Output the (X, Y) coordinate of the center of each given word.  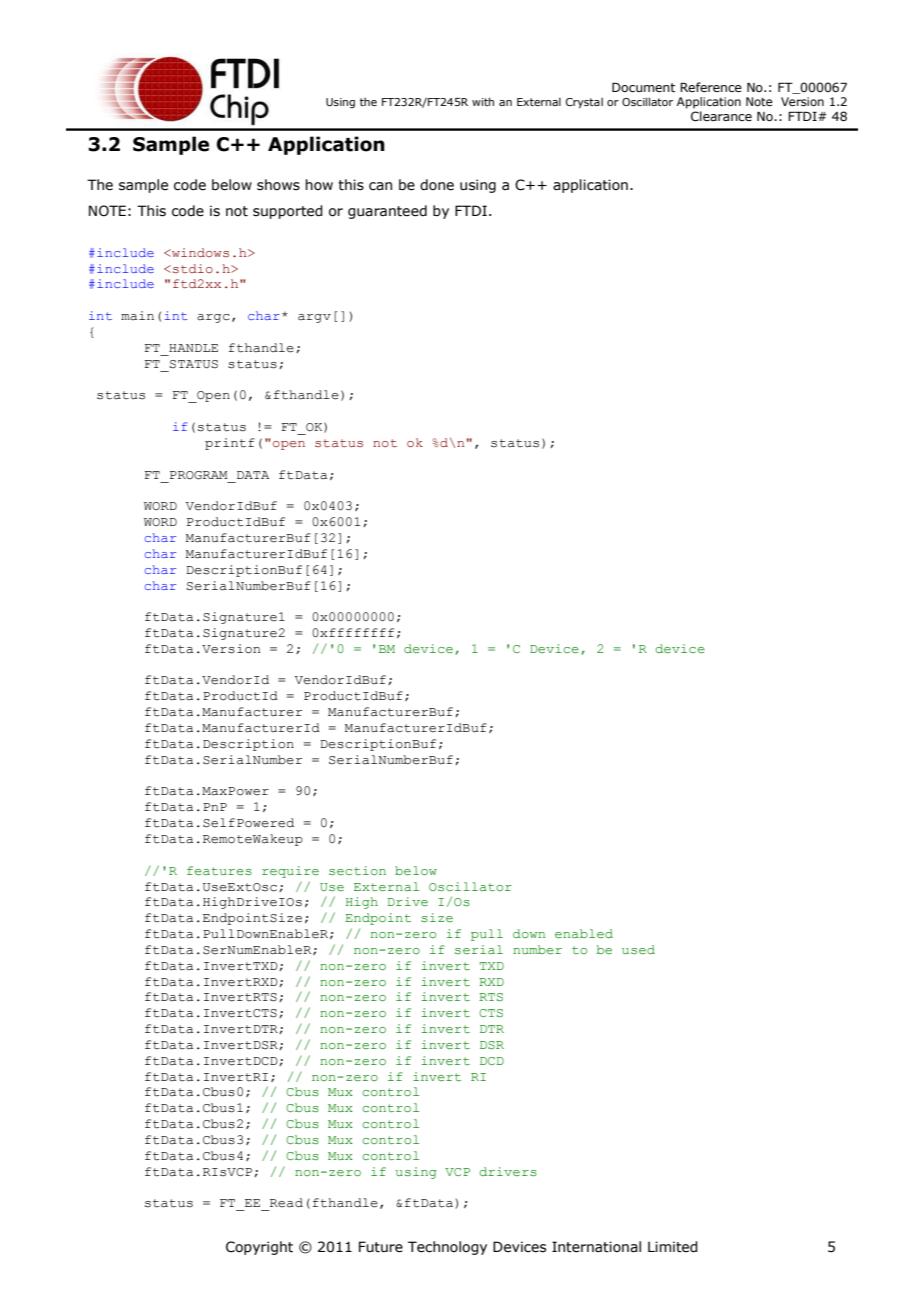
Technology (447, 1248)
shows (278, 185)
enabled (584, 933)
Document (643, 87)
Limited (673, 1247)
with (483, 101)
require (290, 872)
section (357, 870)
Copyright (259, 1248)
